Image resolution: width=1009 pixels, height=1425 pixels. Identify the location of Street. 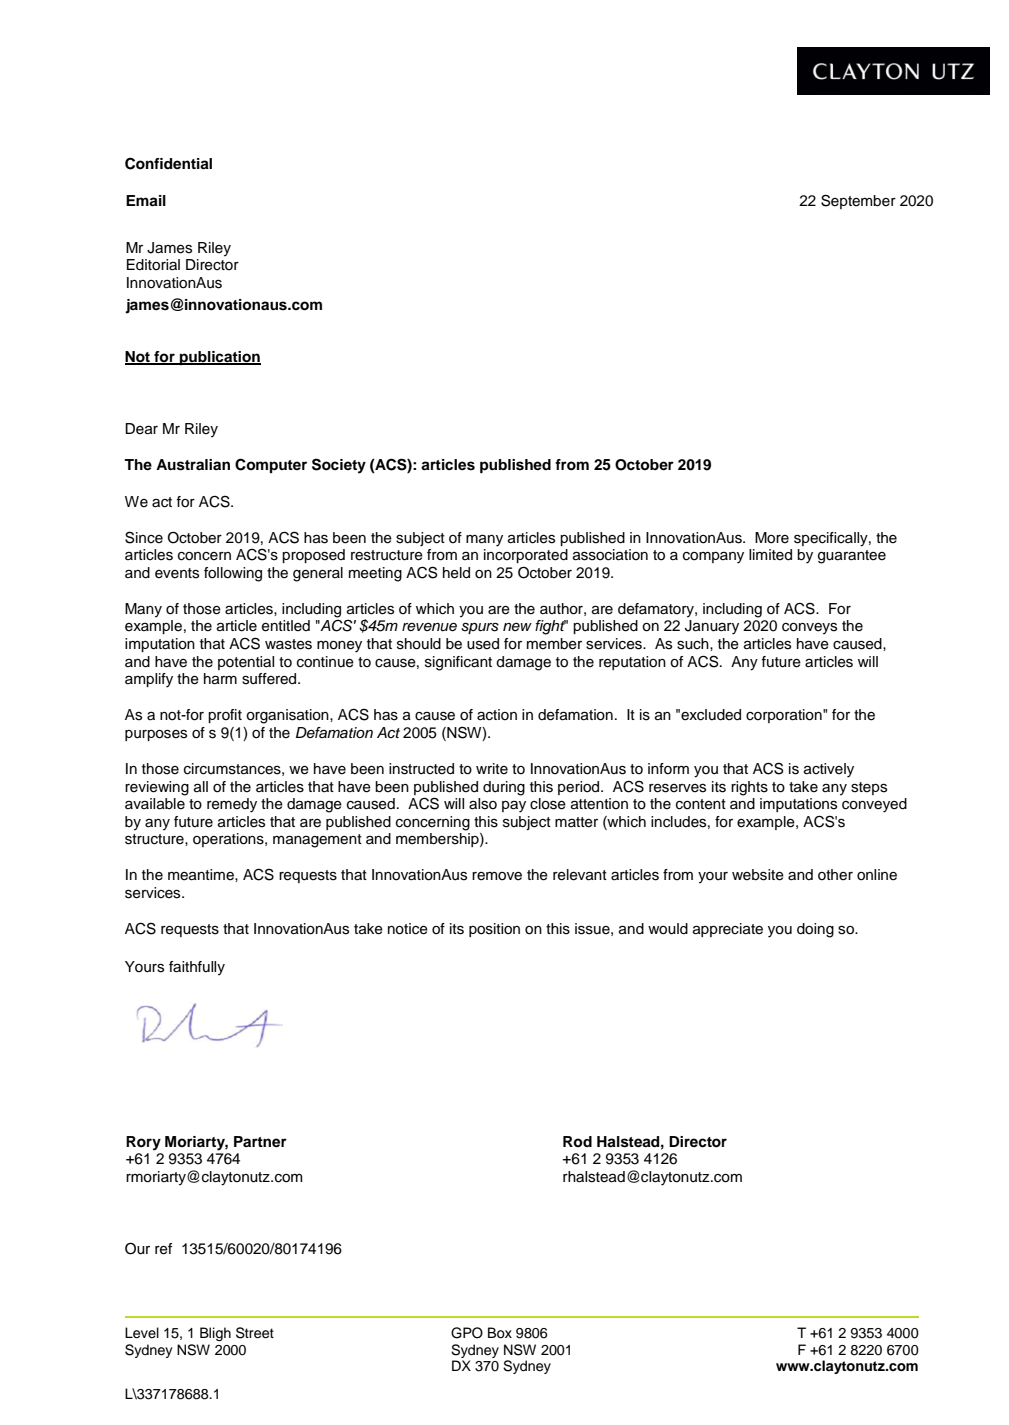
(255, 1333).
